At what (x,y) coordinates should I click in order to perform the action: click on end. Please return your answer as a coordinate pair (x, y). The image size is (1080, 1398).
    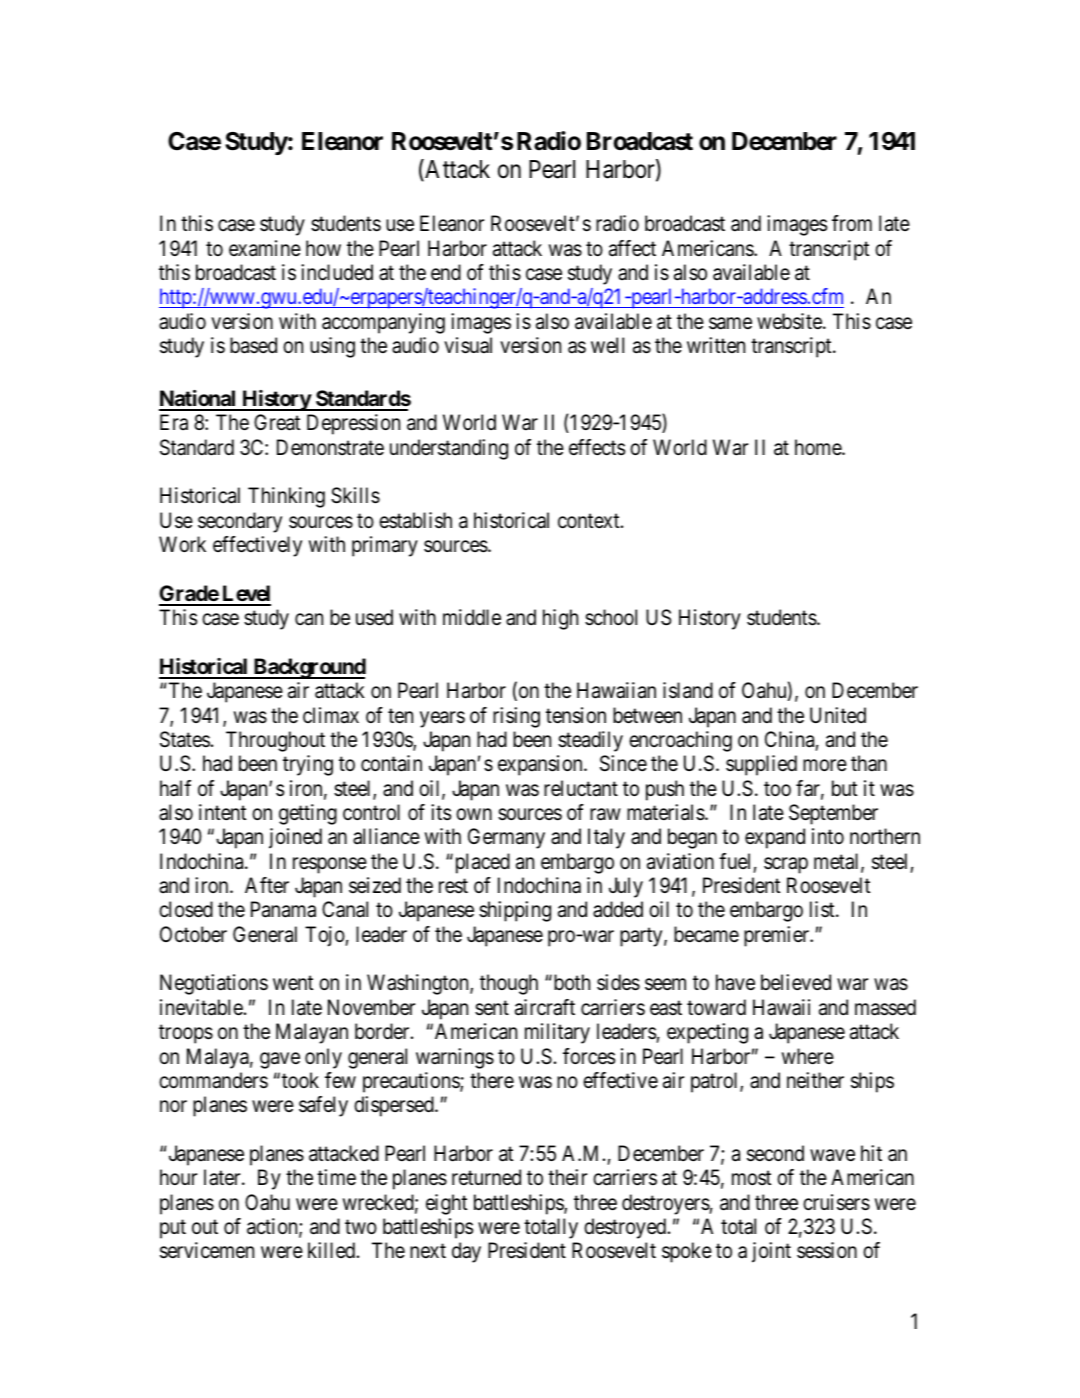
    Looking at the image, I should click on (446, 272).
